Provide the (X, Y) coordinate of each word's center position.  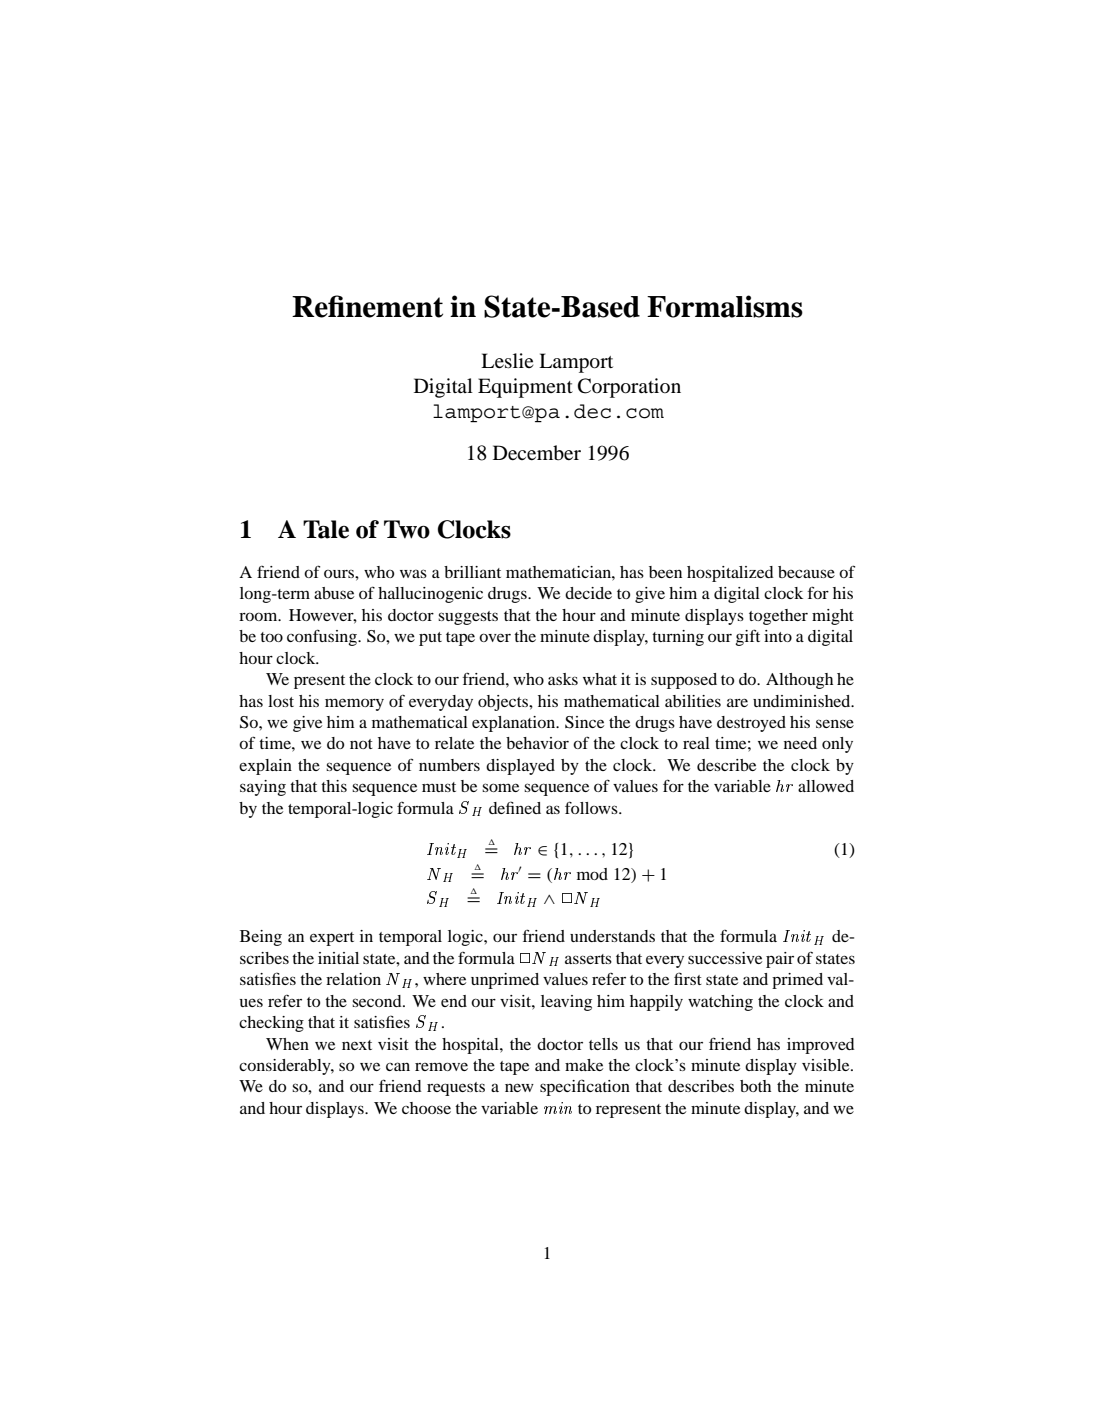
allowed (826, 786)
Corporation (629, 388)
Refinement (367, 306)
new (519, 1087)
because (806, 572)
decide (588, 593)
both (755, 1086)
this (334, 786)
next (357, 1045)
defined (515, 807)
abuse (334, 593)
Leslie (507, 360)
